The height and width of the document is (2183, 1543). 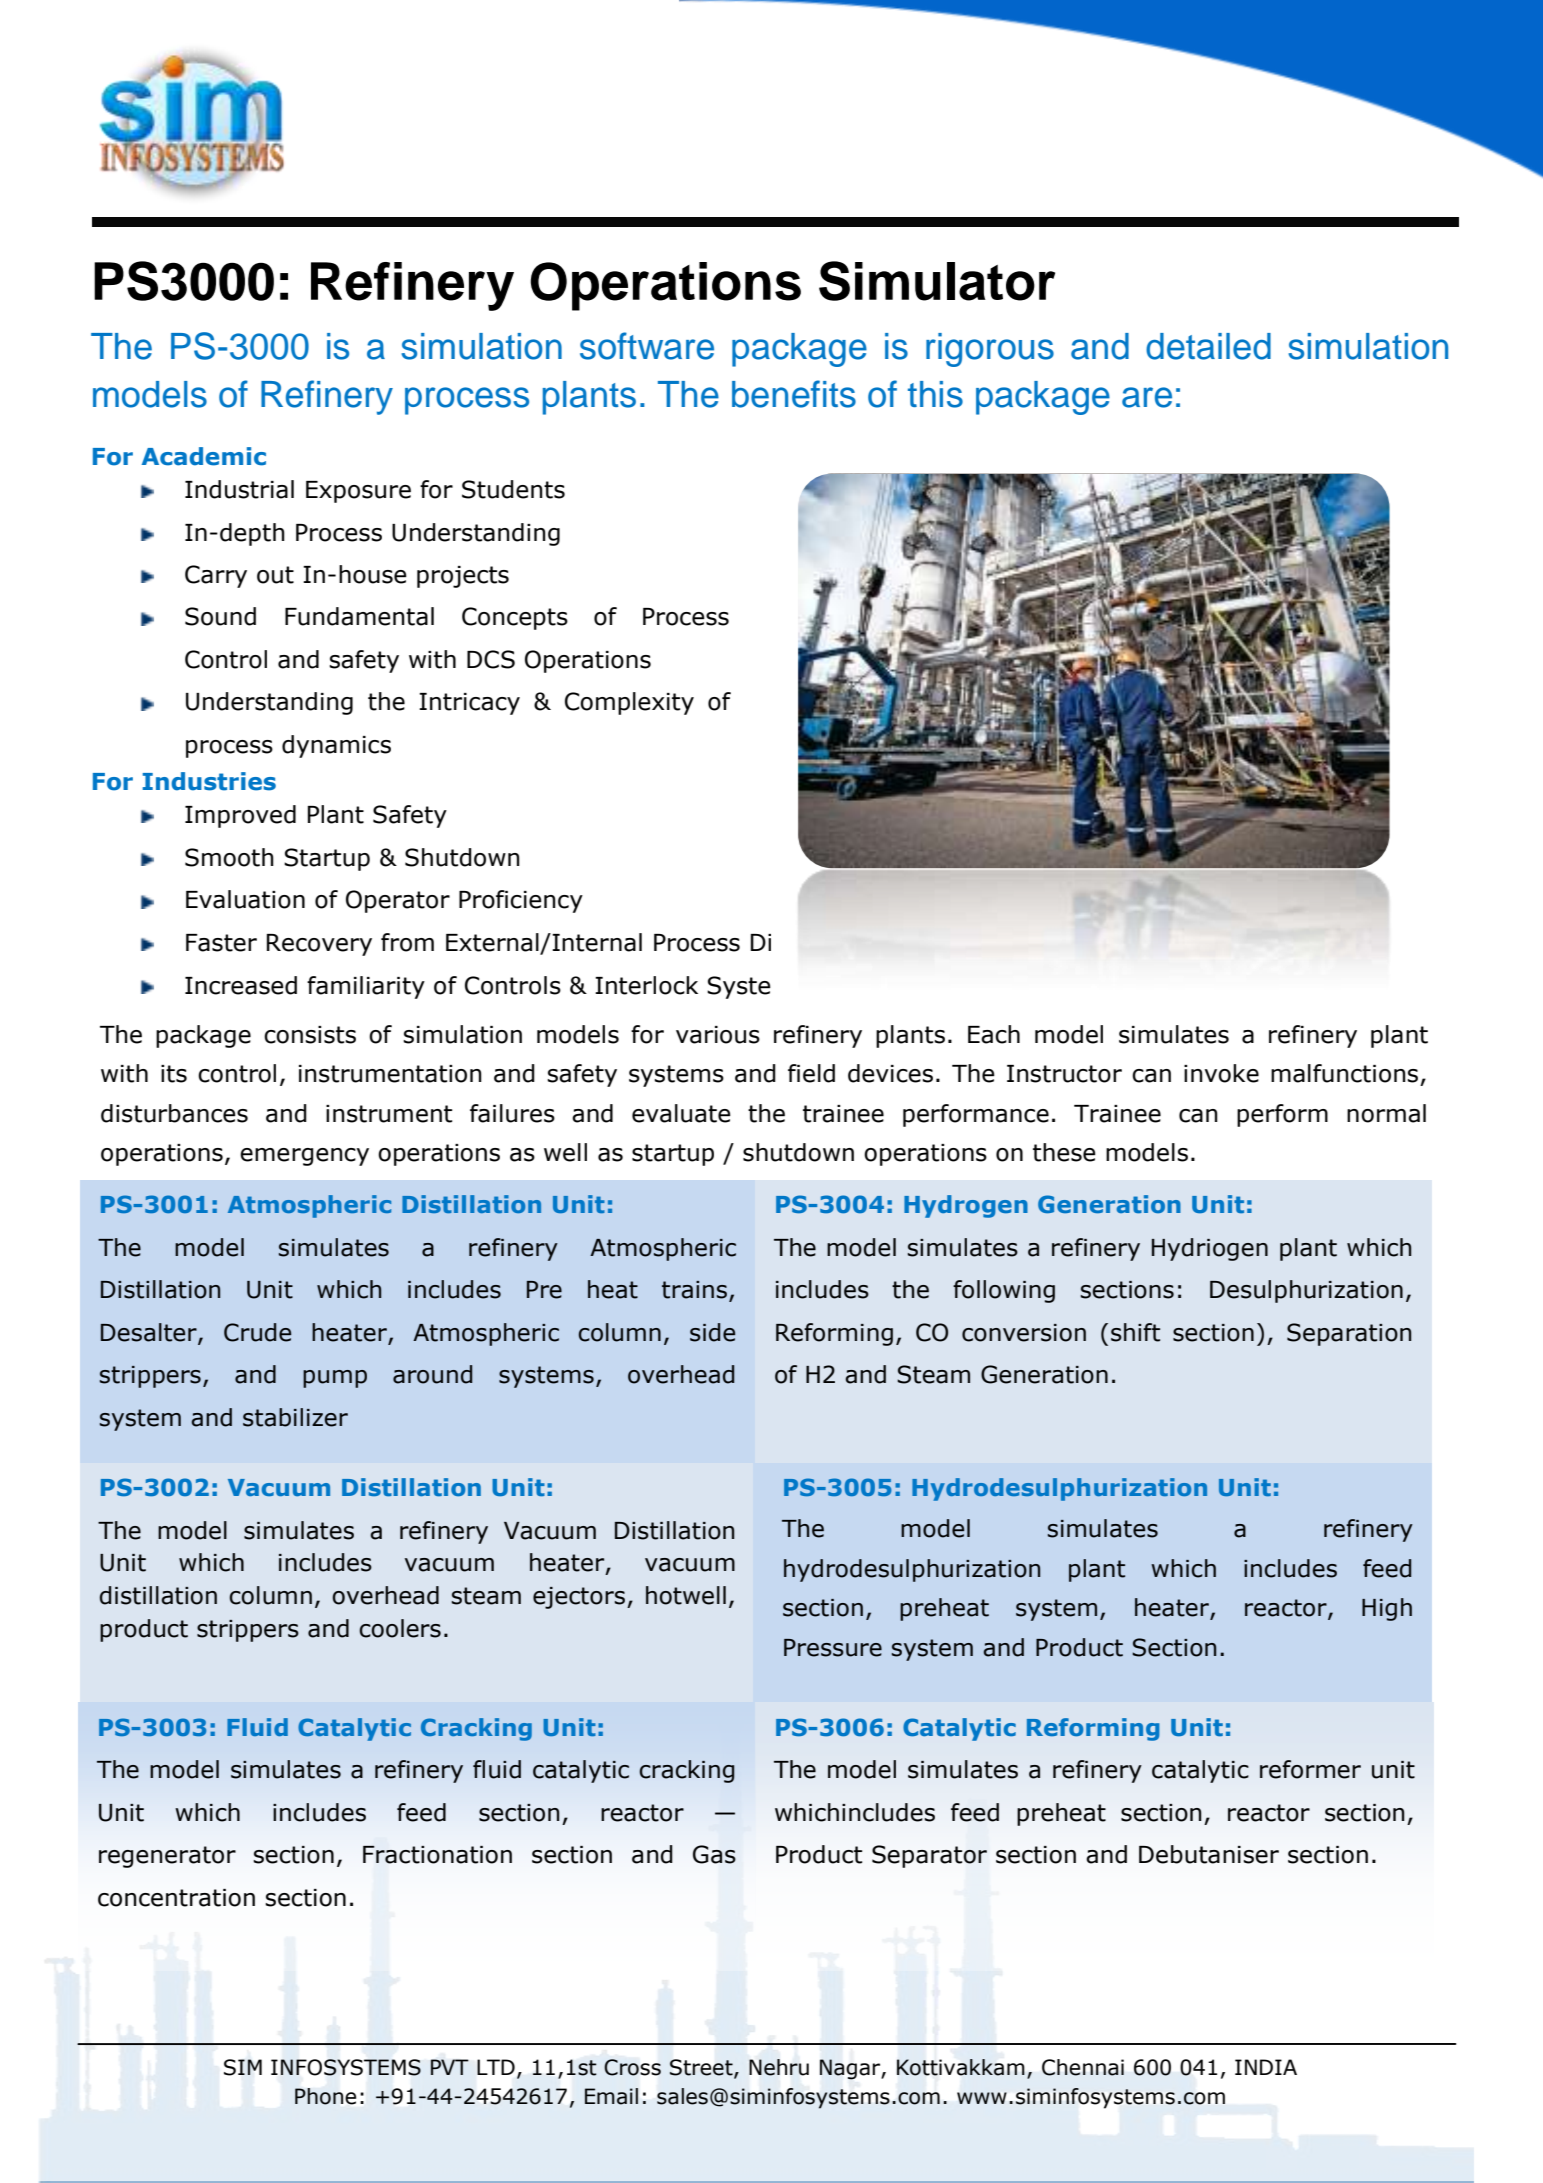 I want to click on detailed, so click(x=1208, y=346).
